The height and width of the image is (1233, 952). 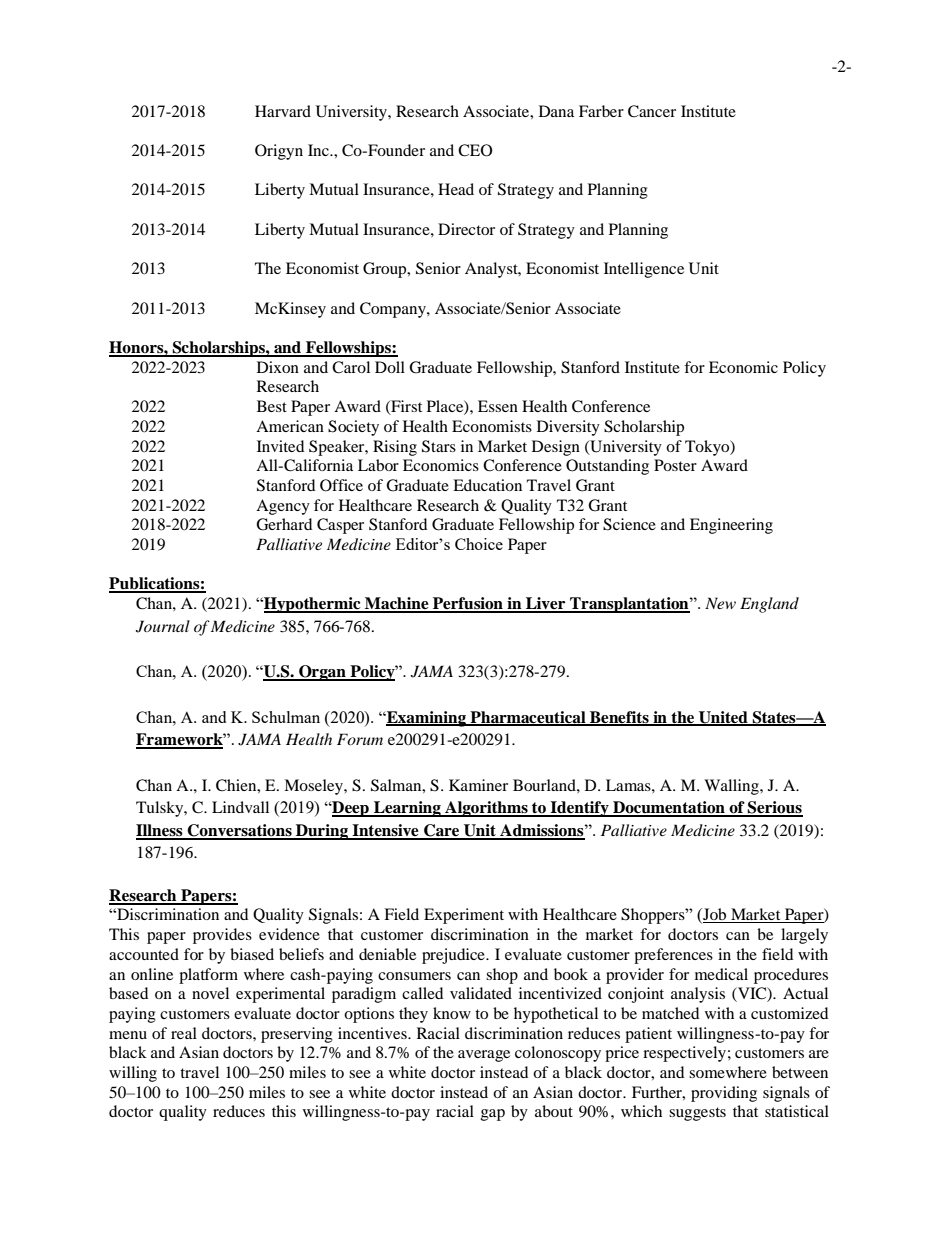 I want to click on Journal, so click(x=163, y=626).
